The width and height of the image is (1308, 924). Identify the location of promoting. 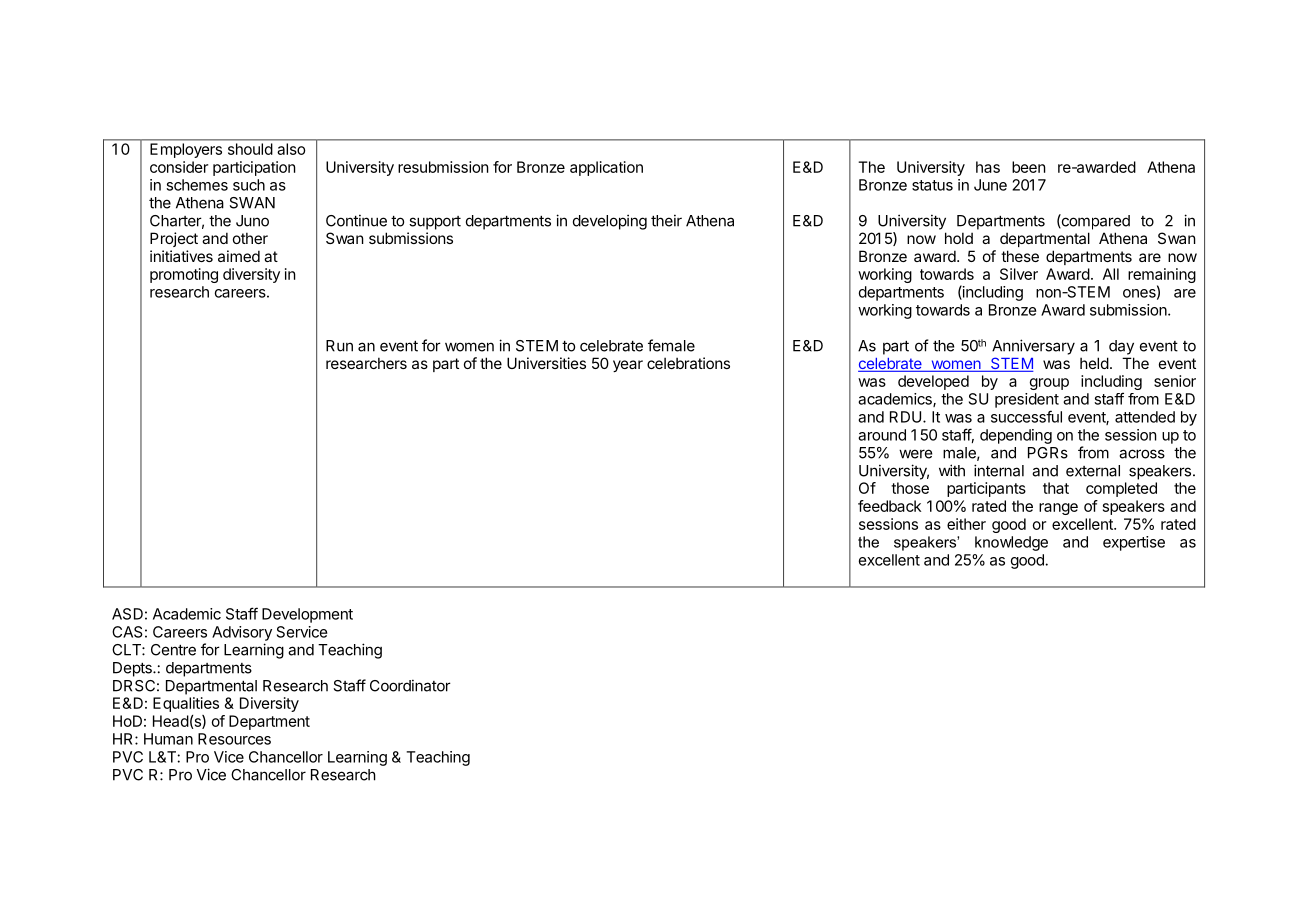
(184, 275).
